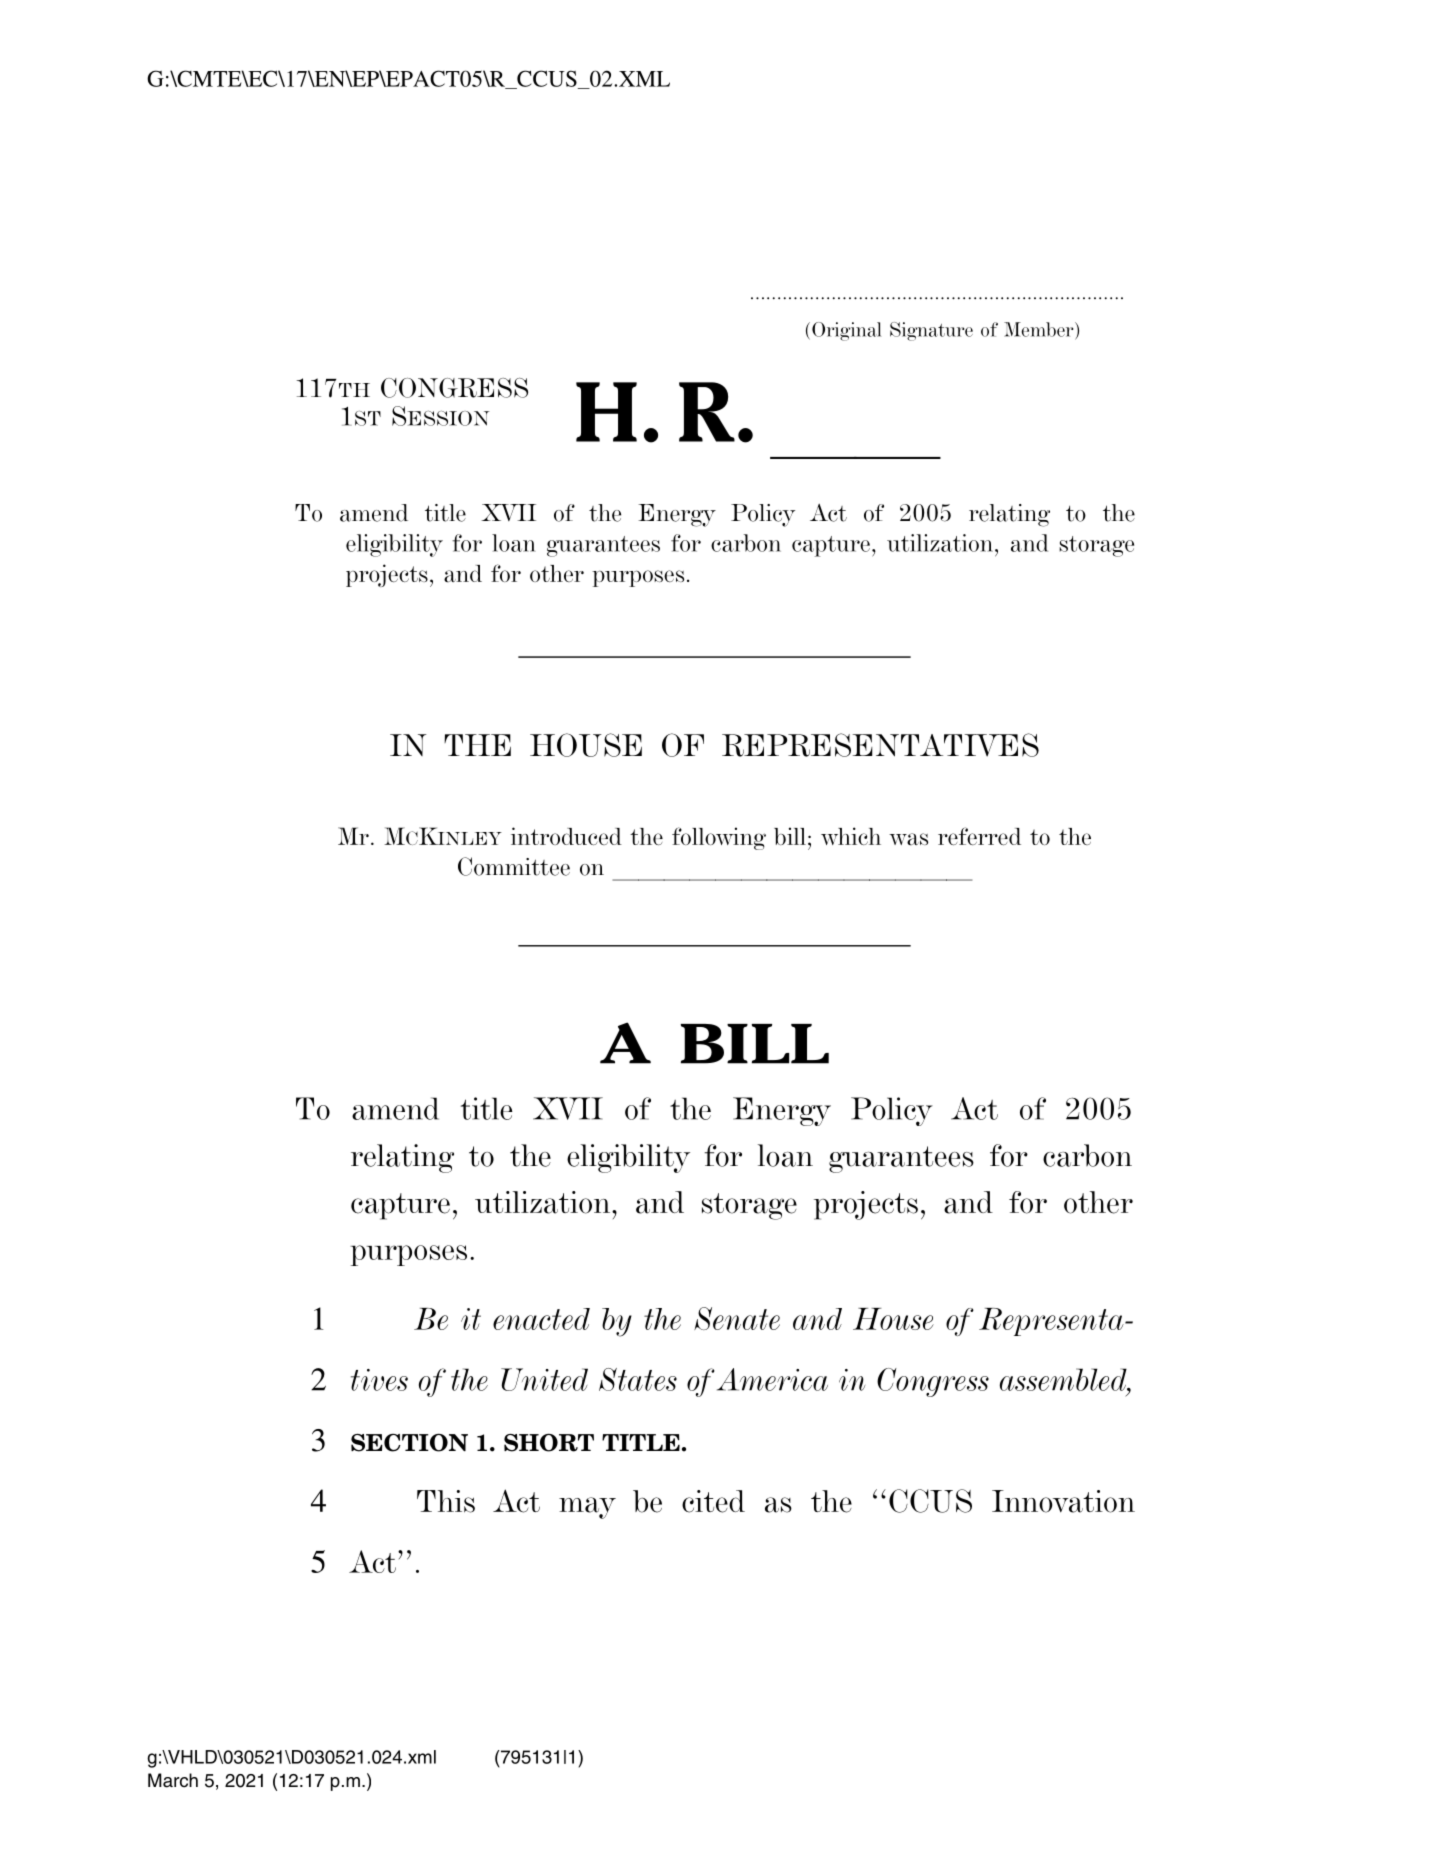 The width and height of the screenshot is (1429, 1850). I want to click on following, so click(719, 838).
